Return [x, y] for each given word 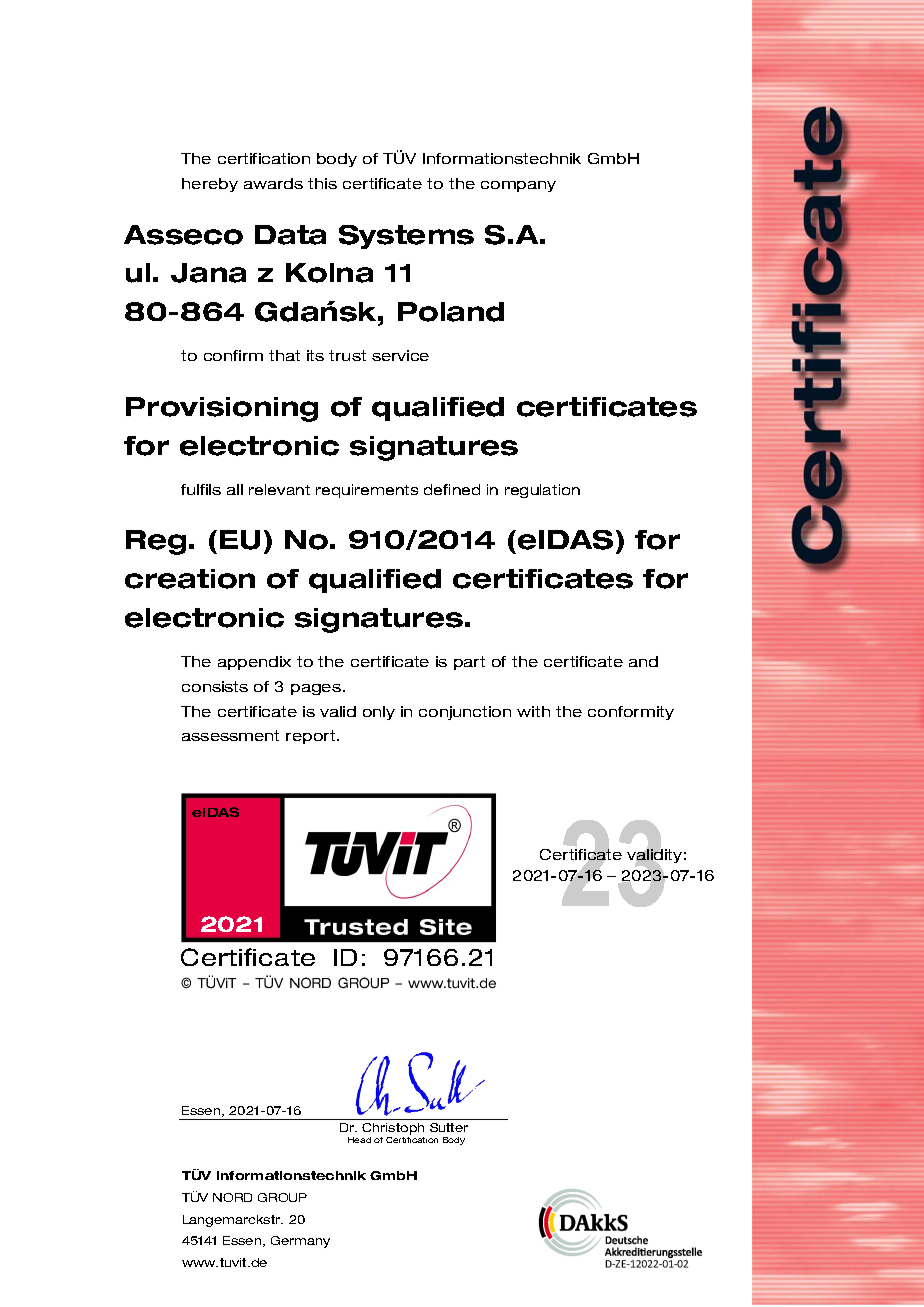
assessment [230, 735]
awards [273, 183]
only [379, 713]
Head [359, 1140]
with [533, 711]
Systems [406, 237]
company [518, 186]
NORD [232, 1197]
